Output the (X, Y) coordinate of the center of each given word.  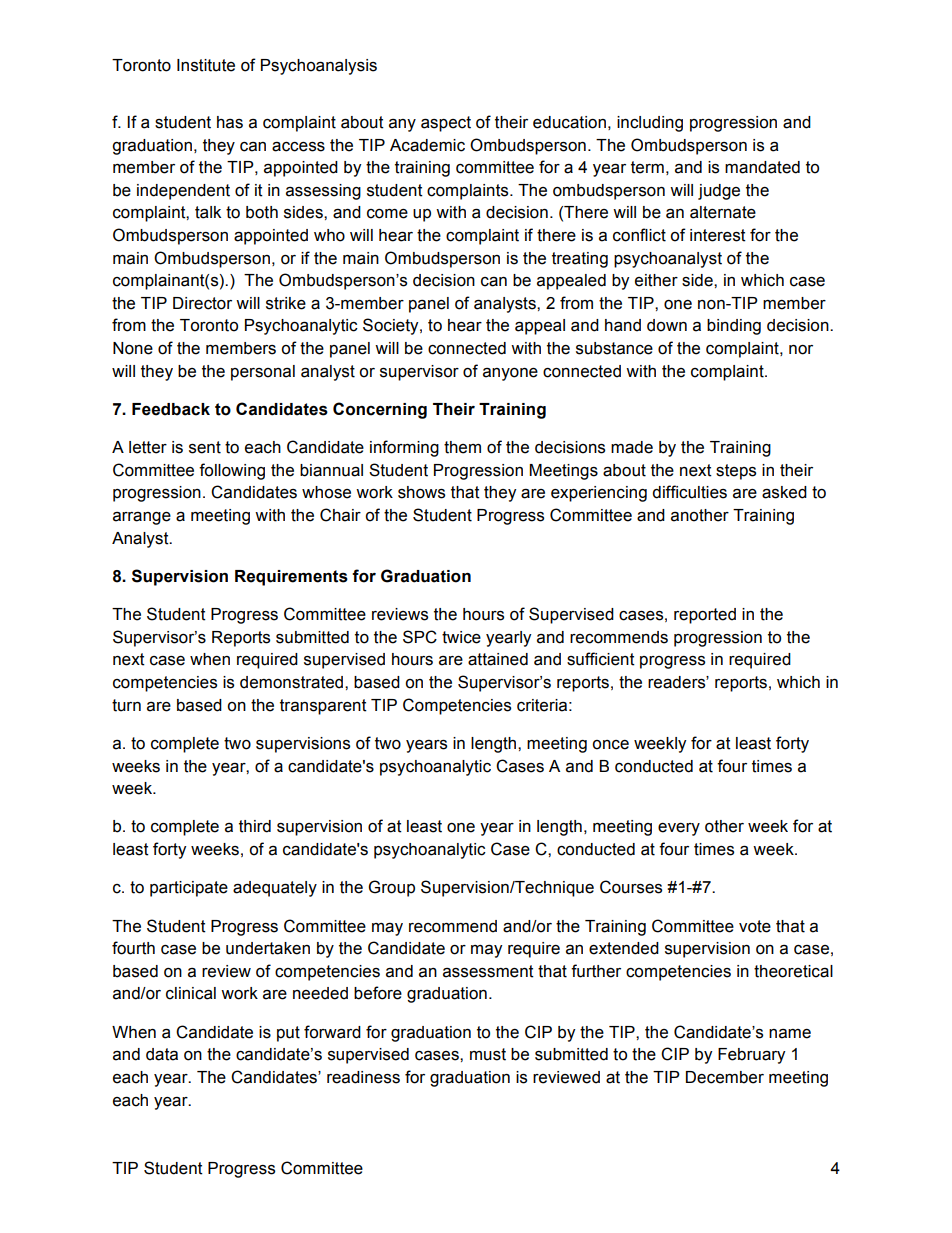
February (751, 1056)
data (162, 1054)
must (488, 1054)
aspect (446, 124)
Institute (206, 65)
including (650, 124)
